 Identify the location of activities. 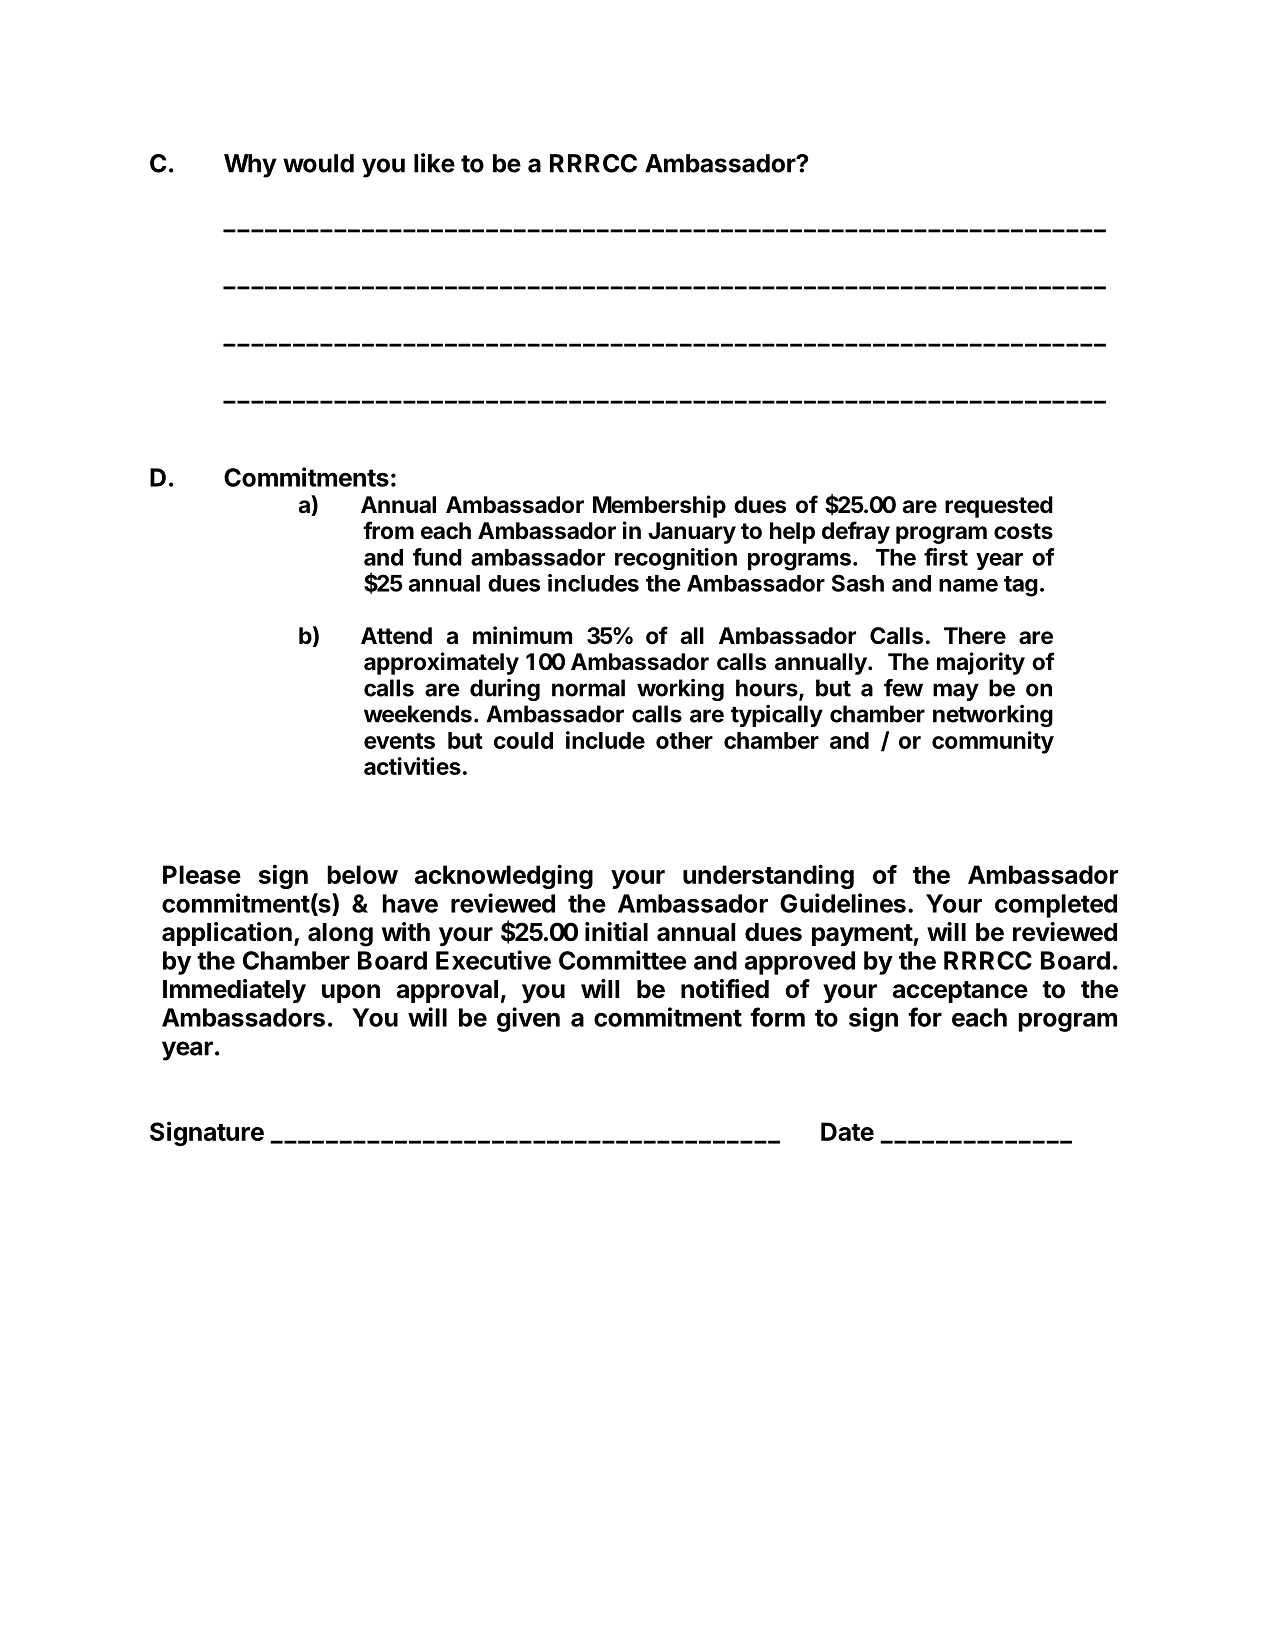
(412, 766).
